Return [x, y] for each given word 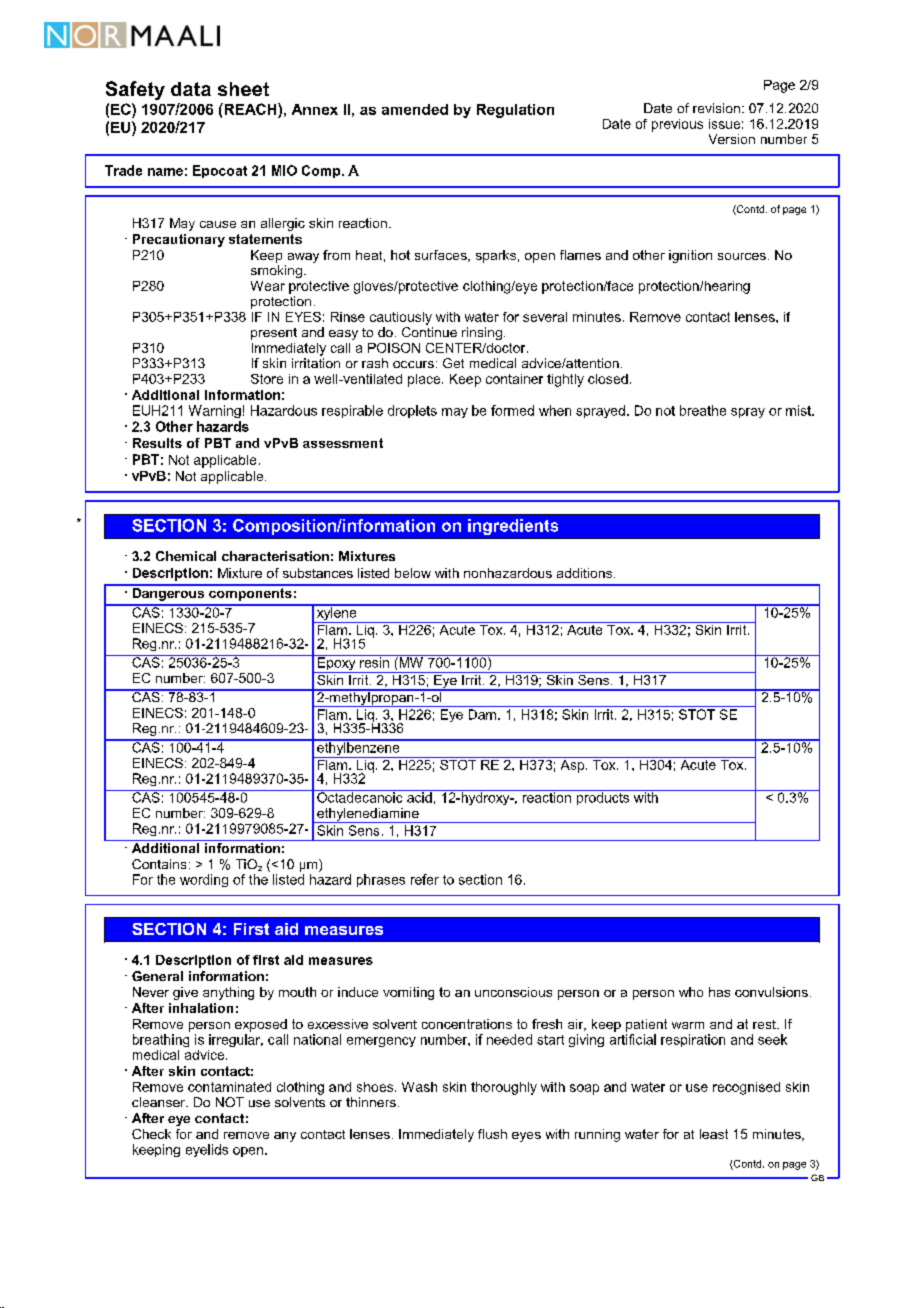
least [714, 1134]
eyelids [207, 1150]
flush [492, 1134]
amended [415, 109]
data [191, 89]
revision [716, 108]
